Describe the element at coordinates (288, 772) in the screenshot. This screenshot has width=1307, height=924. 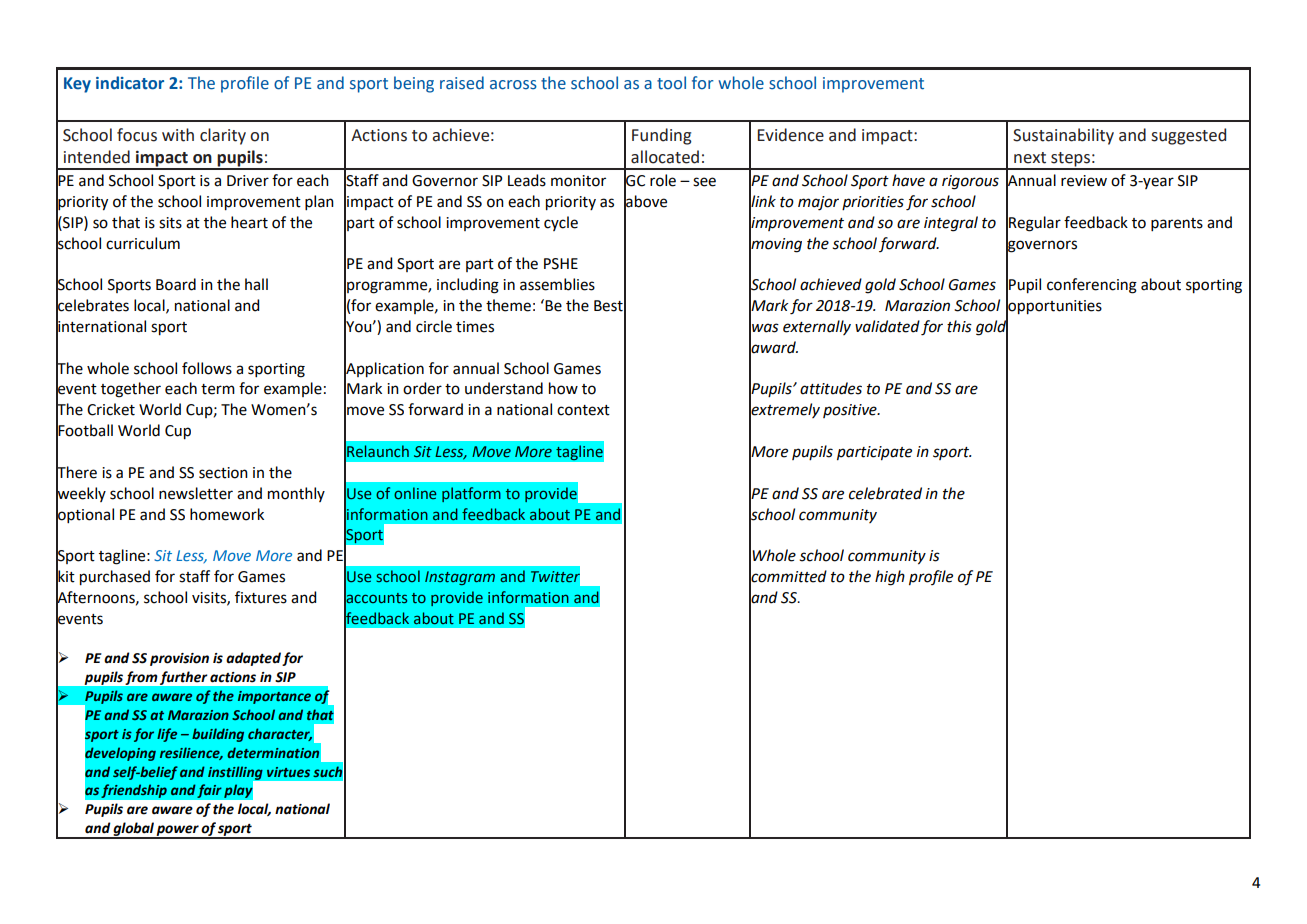
I see `virtues` at that location.
